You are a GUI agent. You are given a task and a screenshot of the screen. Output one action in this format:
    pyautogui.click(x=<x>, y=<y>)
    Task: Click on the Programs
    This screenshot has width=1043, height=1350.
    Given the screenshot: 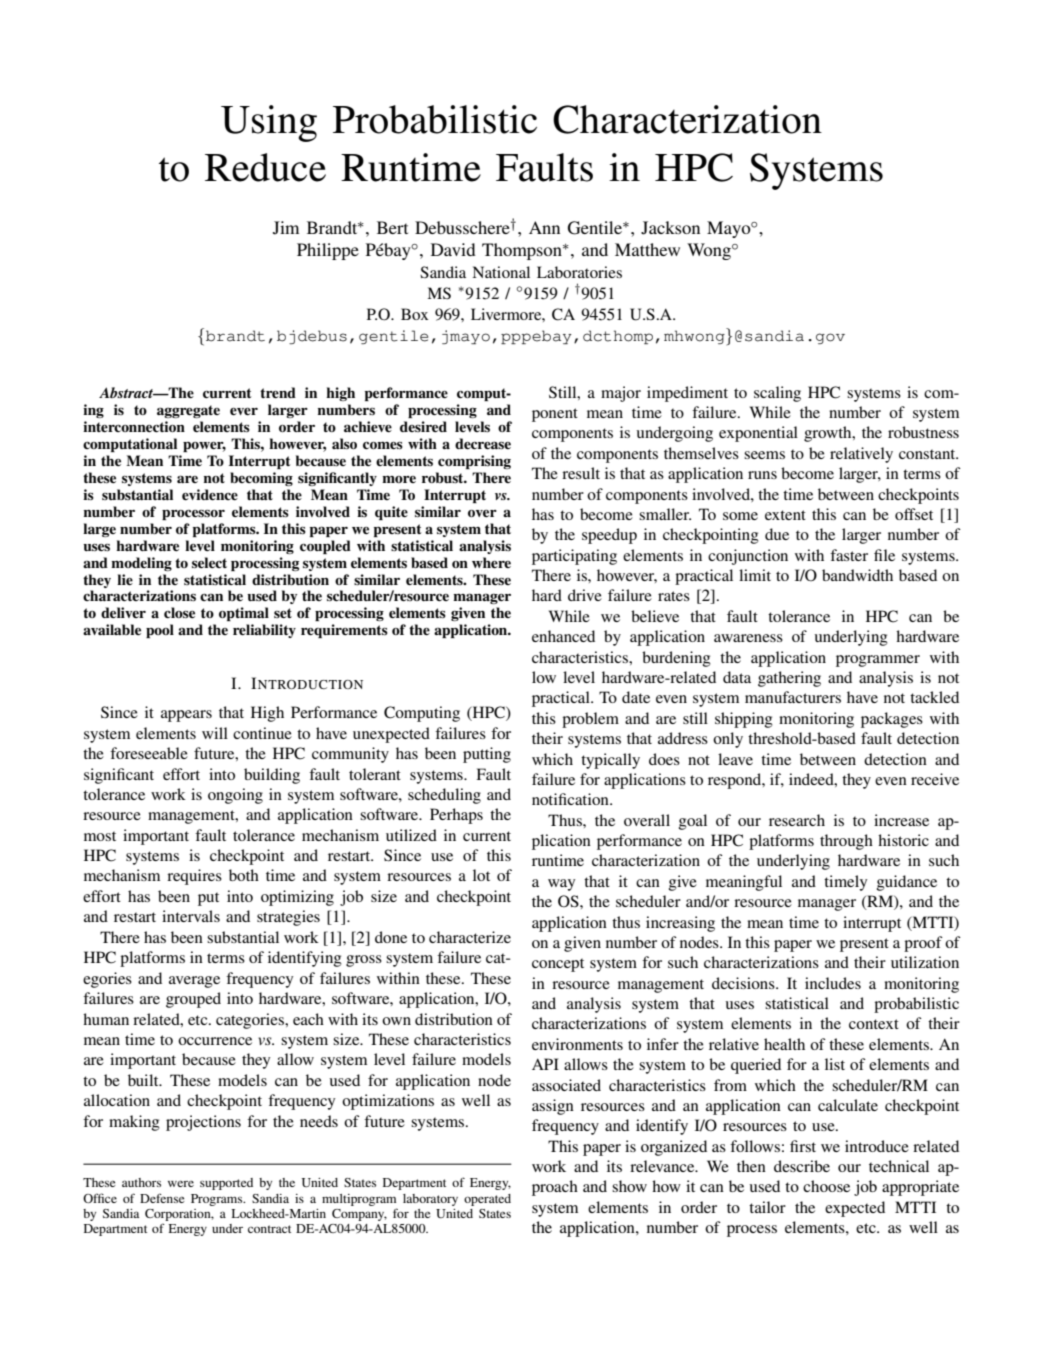 What is the action you would take?
    pyautogui.click(x=218, y=1200)
